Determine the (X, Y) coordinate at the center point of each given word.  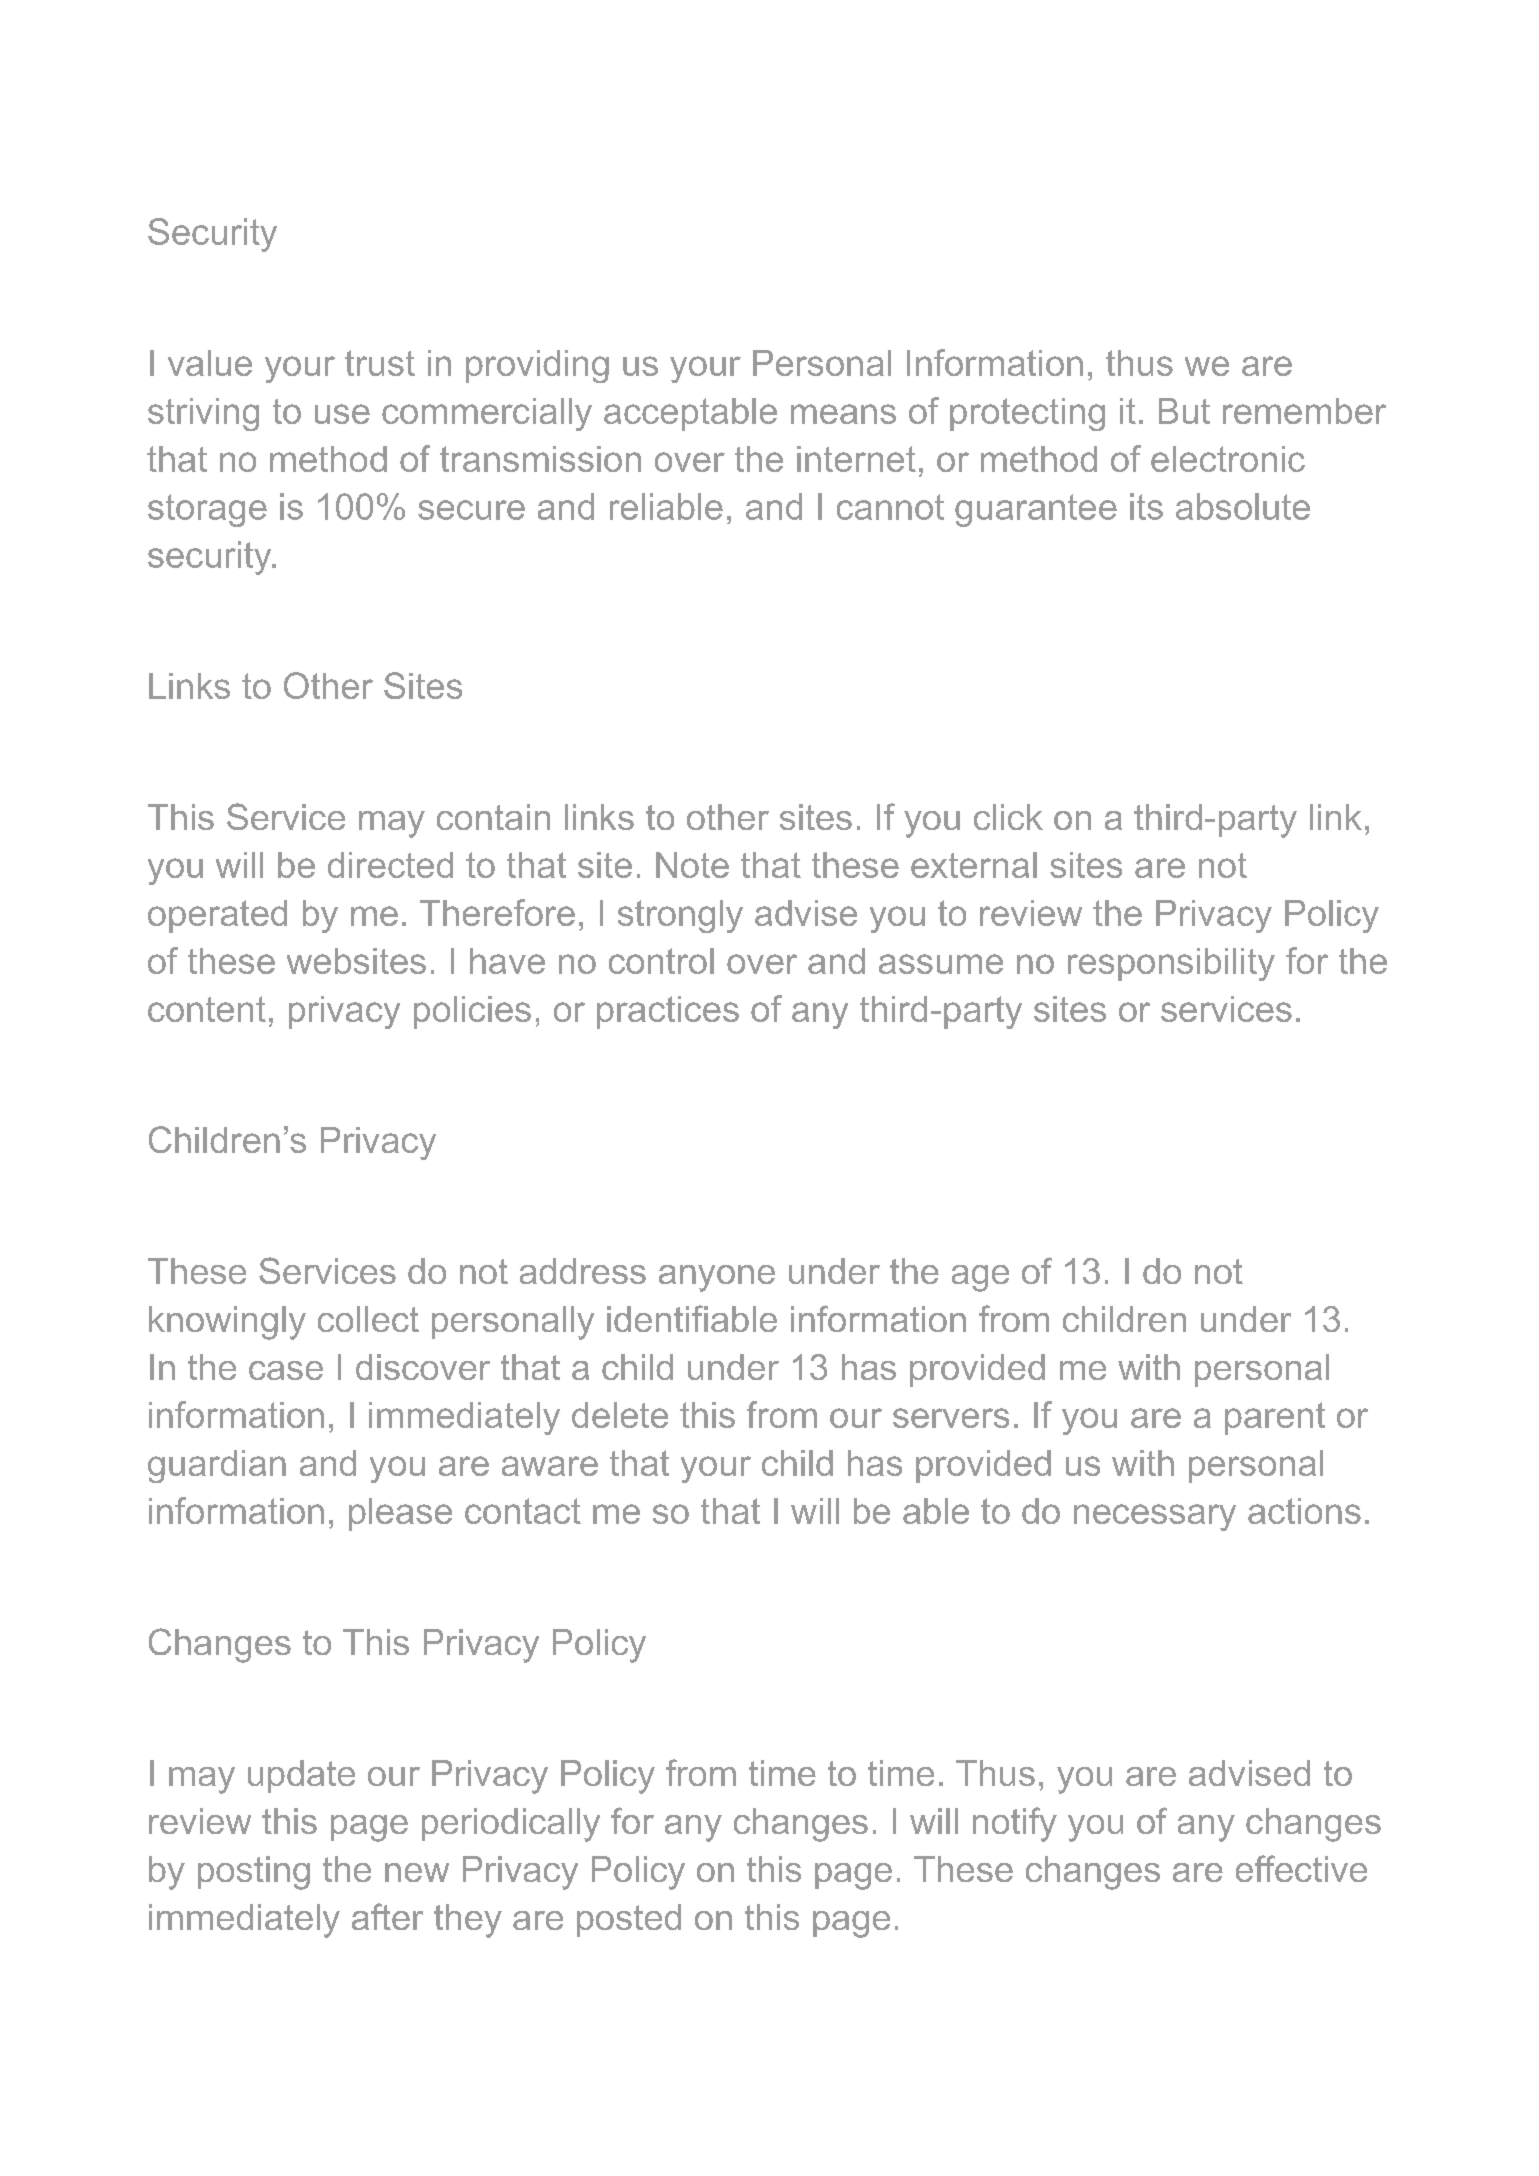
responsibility (1171, 964)
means (843, 414)
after (387, 1916)
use (342, 414)
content (207, 1009)
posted (629, 1920)
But (1184, 411)
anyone (717, 1278)
